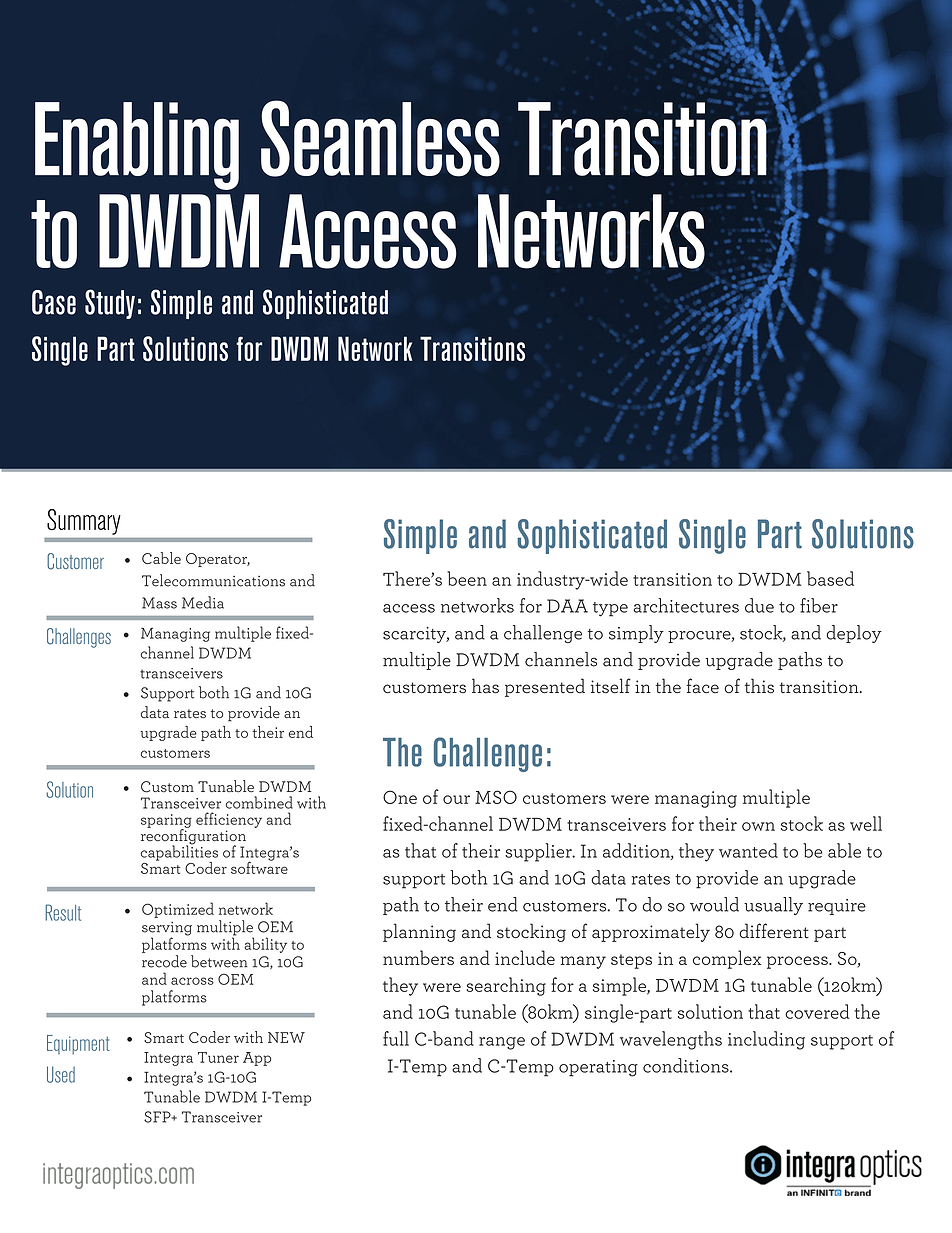 The height and width of the screenshot is (1233, 952). What do you see at coordinates (158, 1117) in the screenshot?
I see `SFP` at bounding box center [158, 1117].
